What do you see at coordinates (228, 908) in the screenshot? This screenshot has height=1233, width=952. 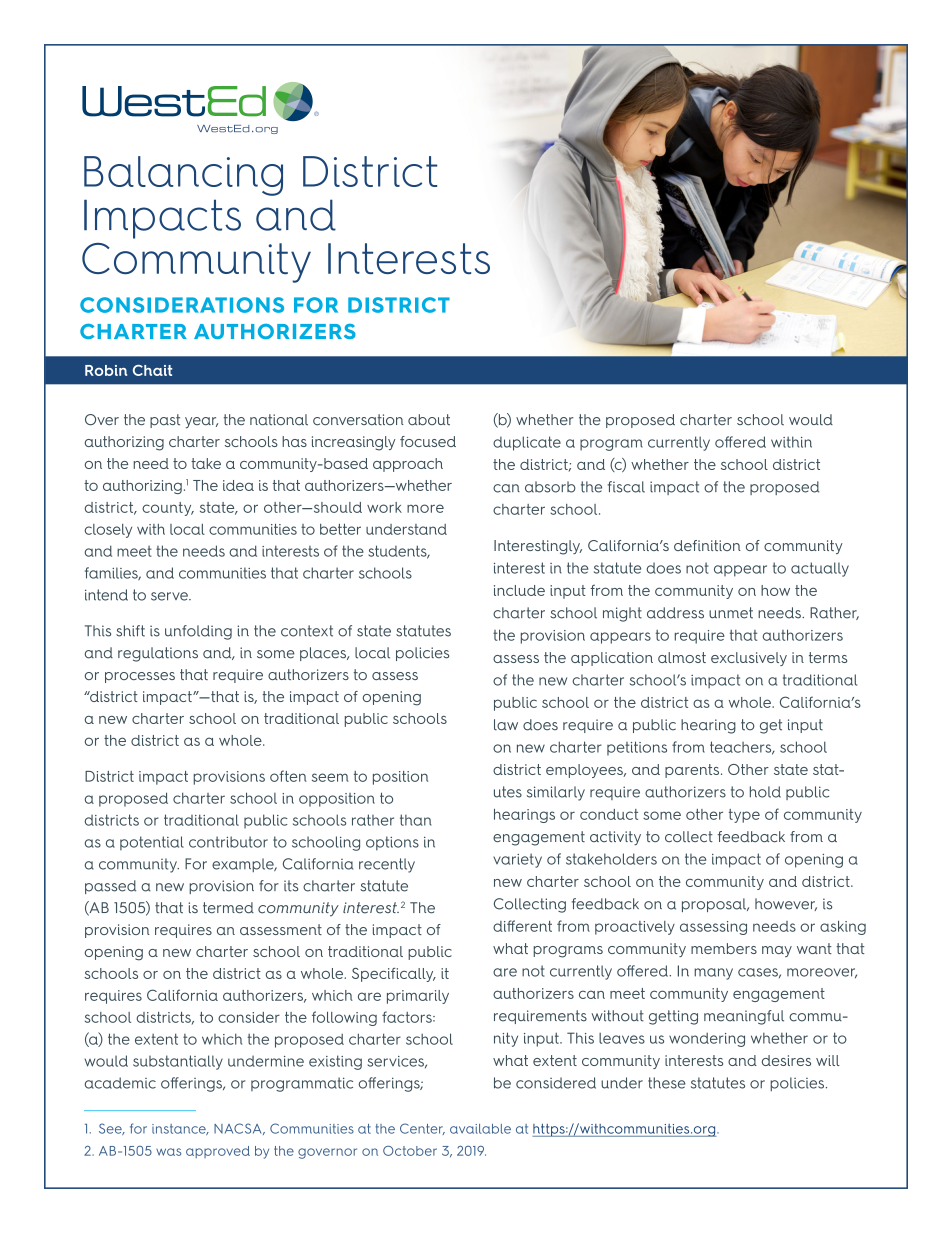 I see `termed` at bounding box center [228, 908].
